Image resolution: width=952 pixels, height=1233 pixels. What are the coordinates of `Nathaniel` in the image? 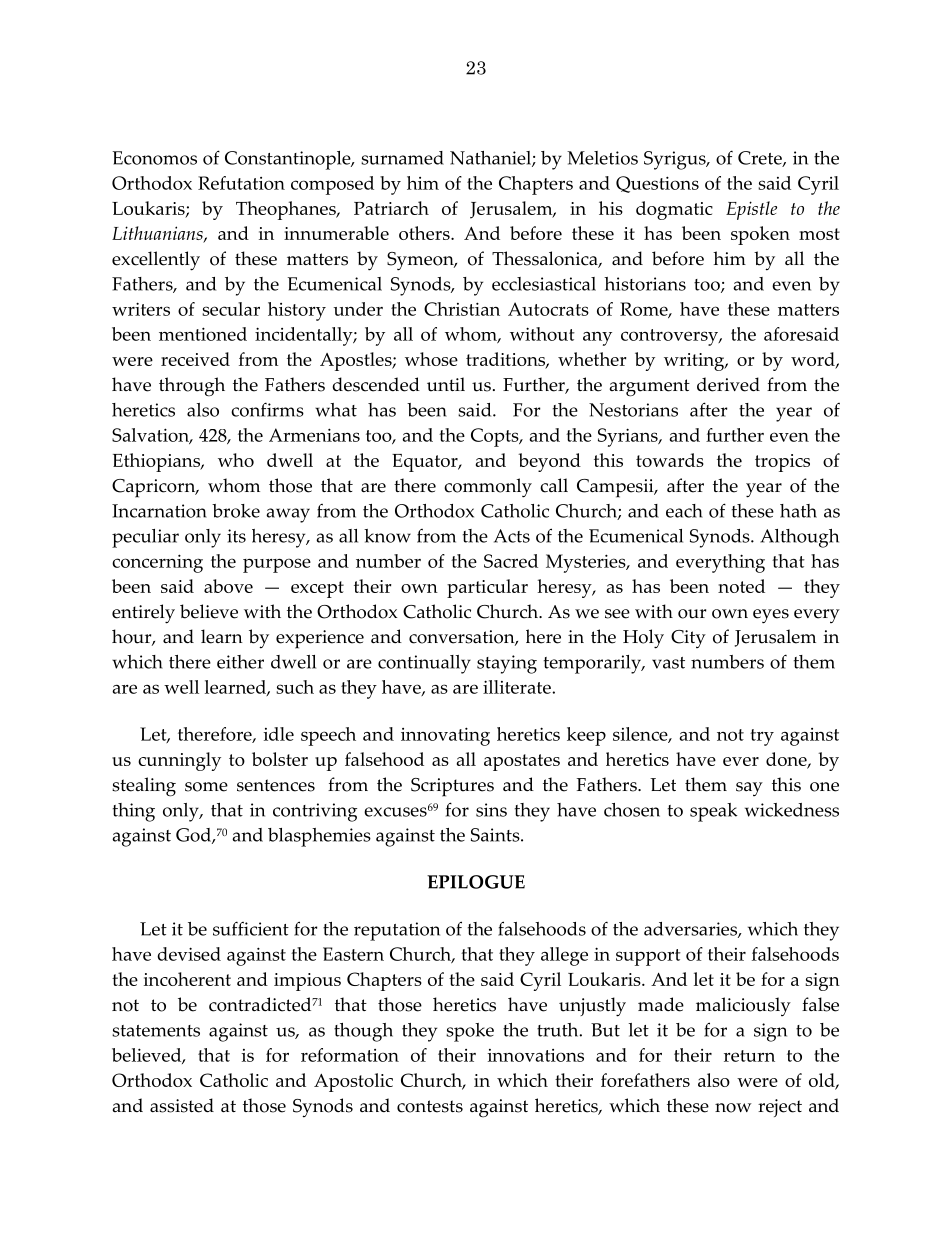 It's located at (491, 159).
